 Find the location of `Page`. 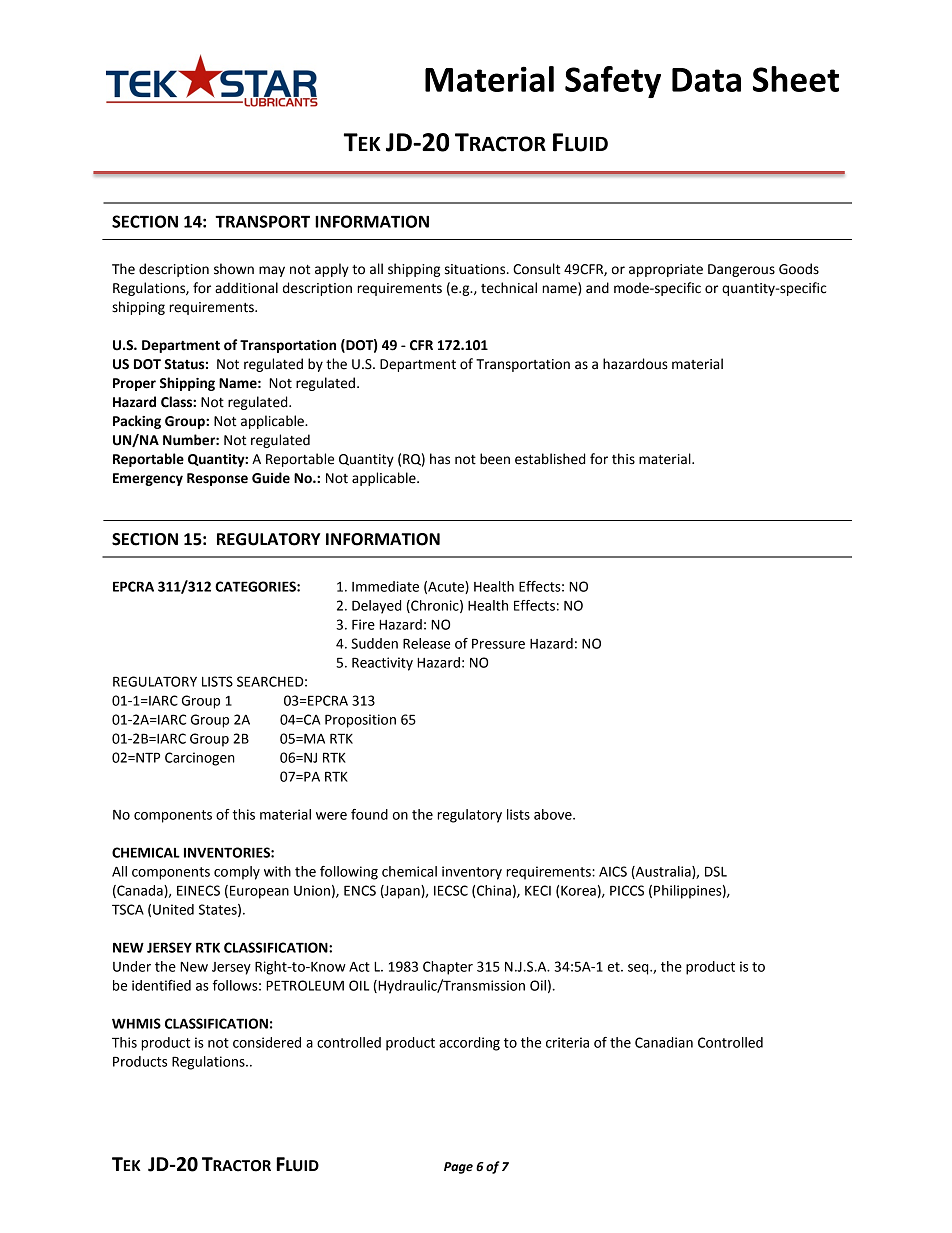

Page is located at coordinates (458, 1168).
